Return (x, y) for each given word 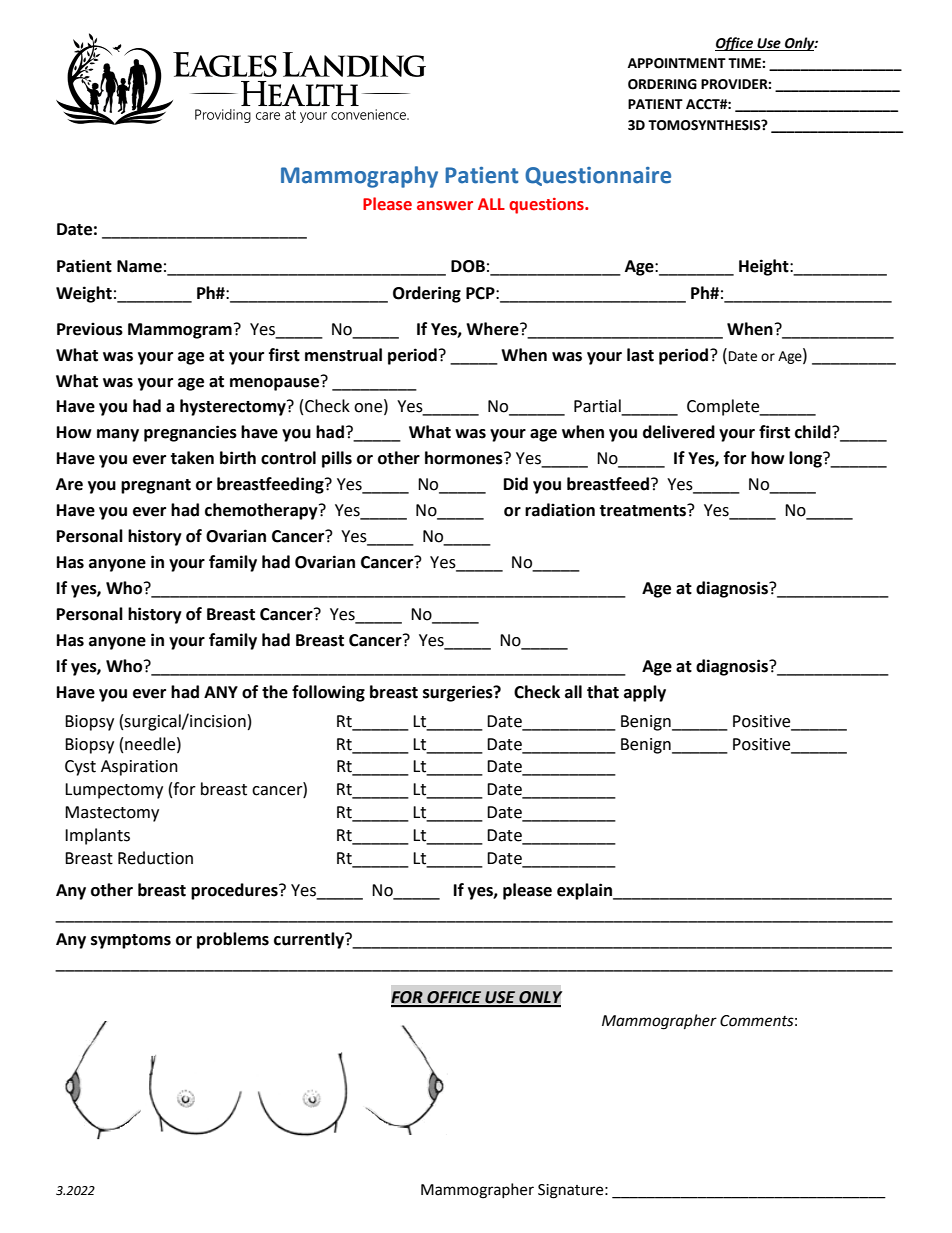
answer (445, 206)
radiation (560, 510)
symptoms (131, 941)
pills (337, 459)
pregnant (156, 486)
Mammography (359, 177)
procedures (235, 891)
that (603, 692)
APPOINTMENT (677, 63)
